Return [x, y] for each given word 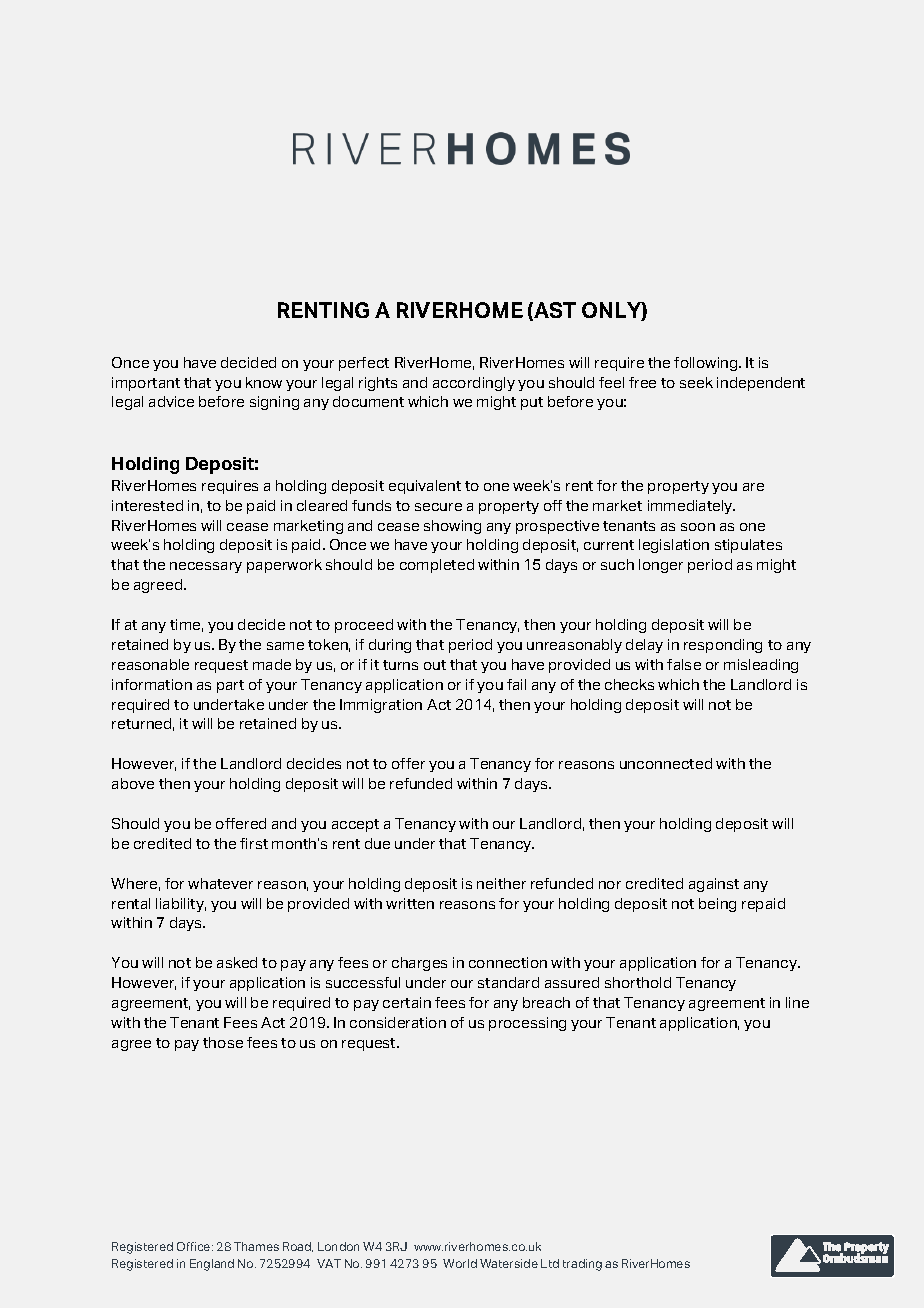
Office [195, 1246]
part [230, 686]
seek [696, 382]
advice [171, 401]
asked [237, 962]
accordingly [474, 384]
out [435, 665]
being [717, 905]
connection [508, 962]
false [684, 664]
